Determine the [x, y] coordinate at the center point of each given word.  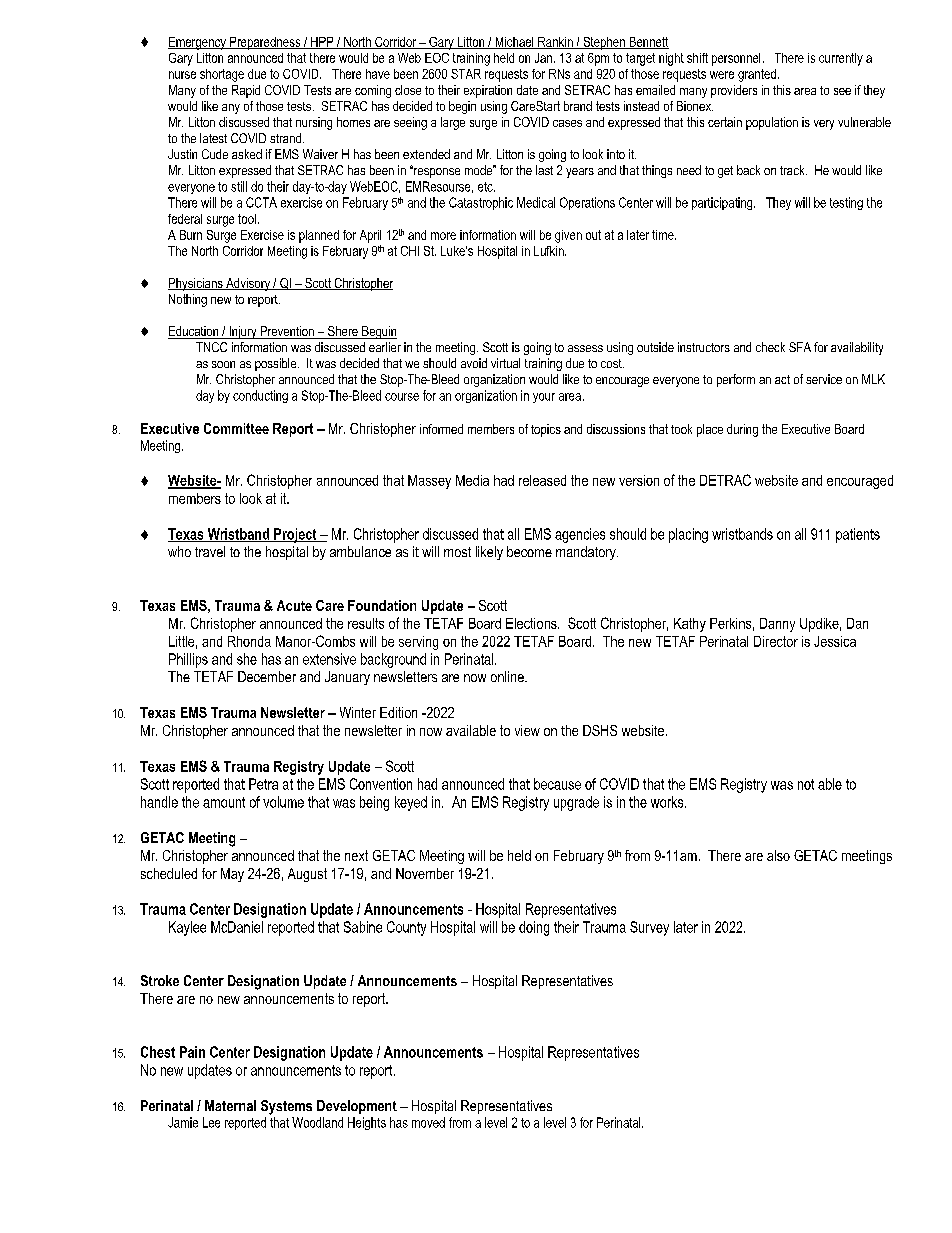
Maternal [230, 1105]
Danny [777, 625]
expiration [488, 91]
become [529, 551]
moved [428, 1122]
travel [210, 551]
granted [758, 75]
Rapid [246, 91]
